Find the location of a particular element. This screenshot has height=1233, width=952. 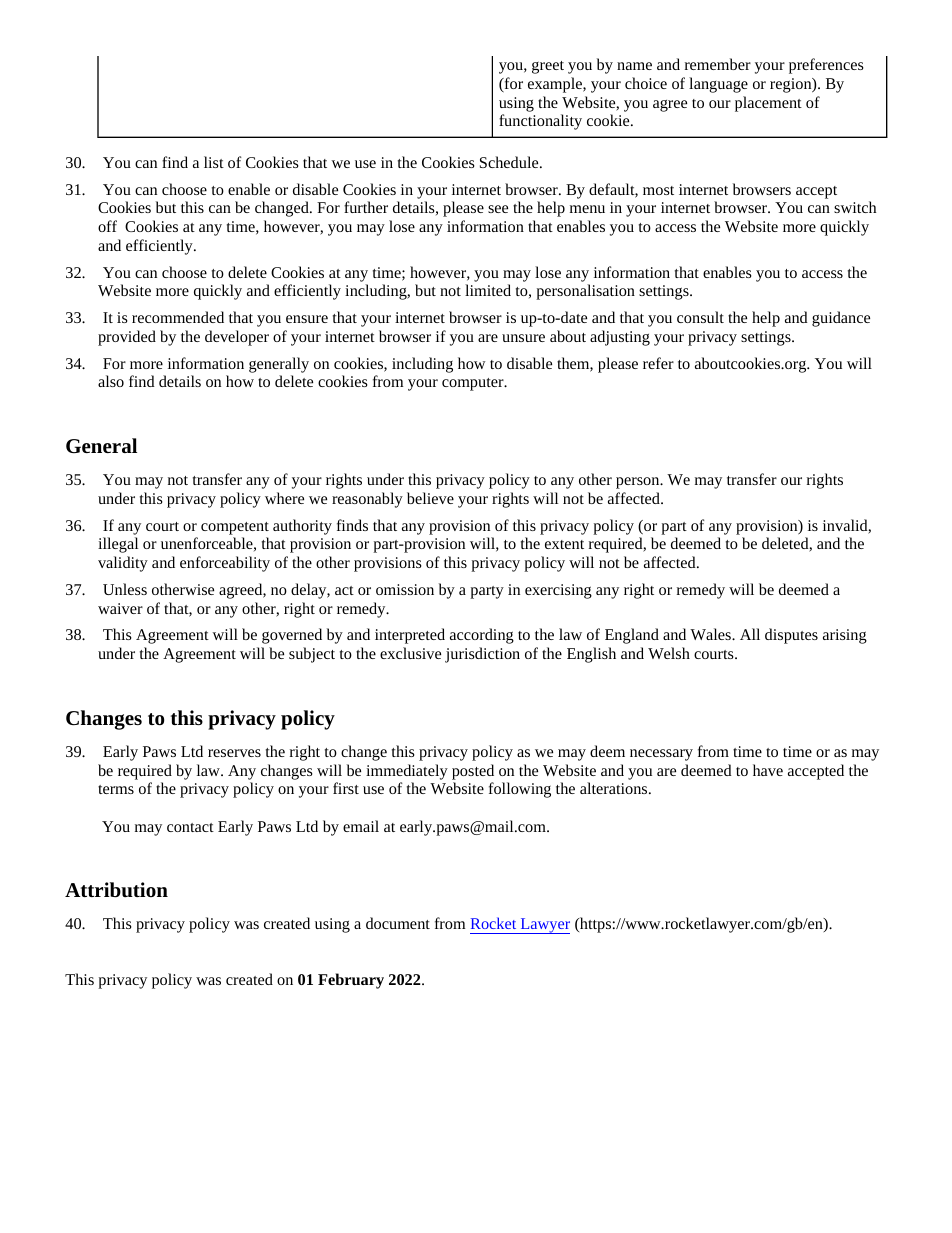

competent is located at coordinates (235, 528).
